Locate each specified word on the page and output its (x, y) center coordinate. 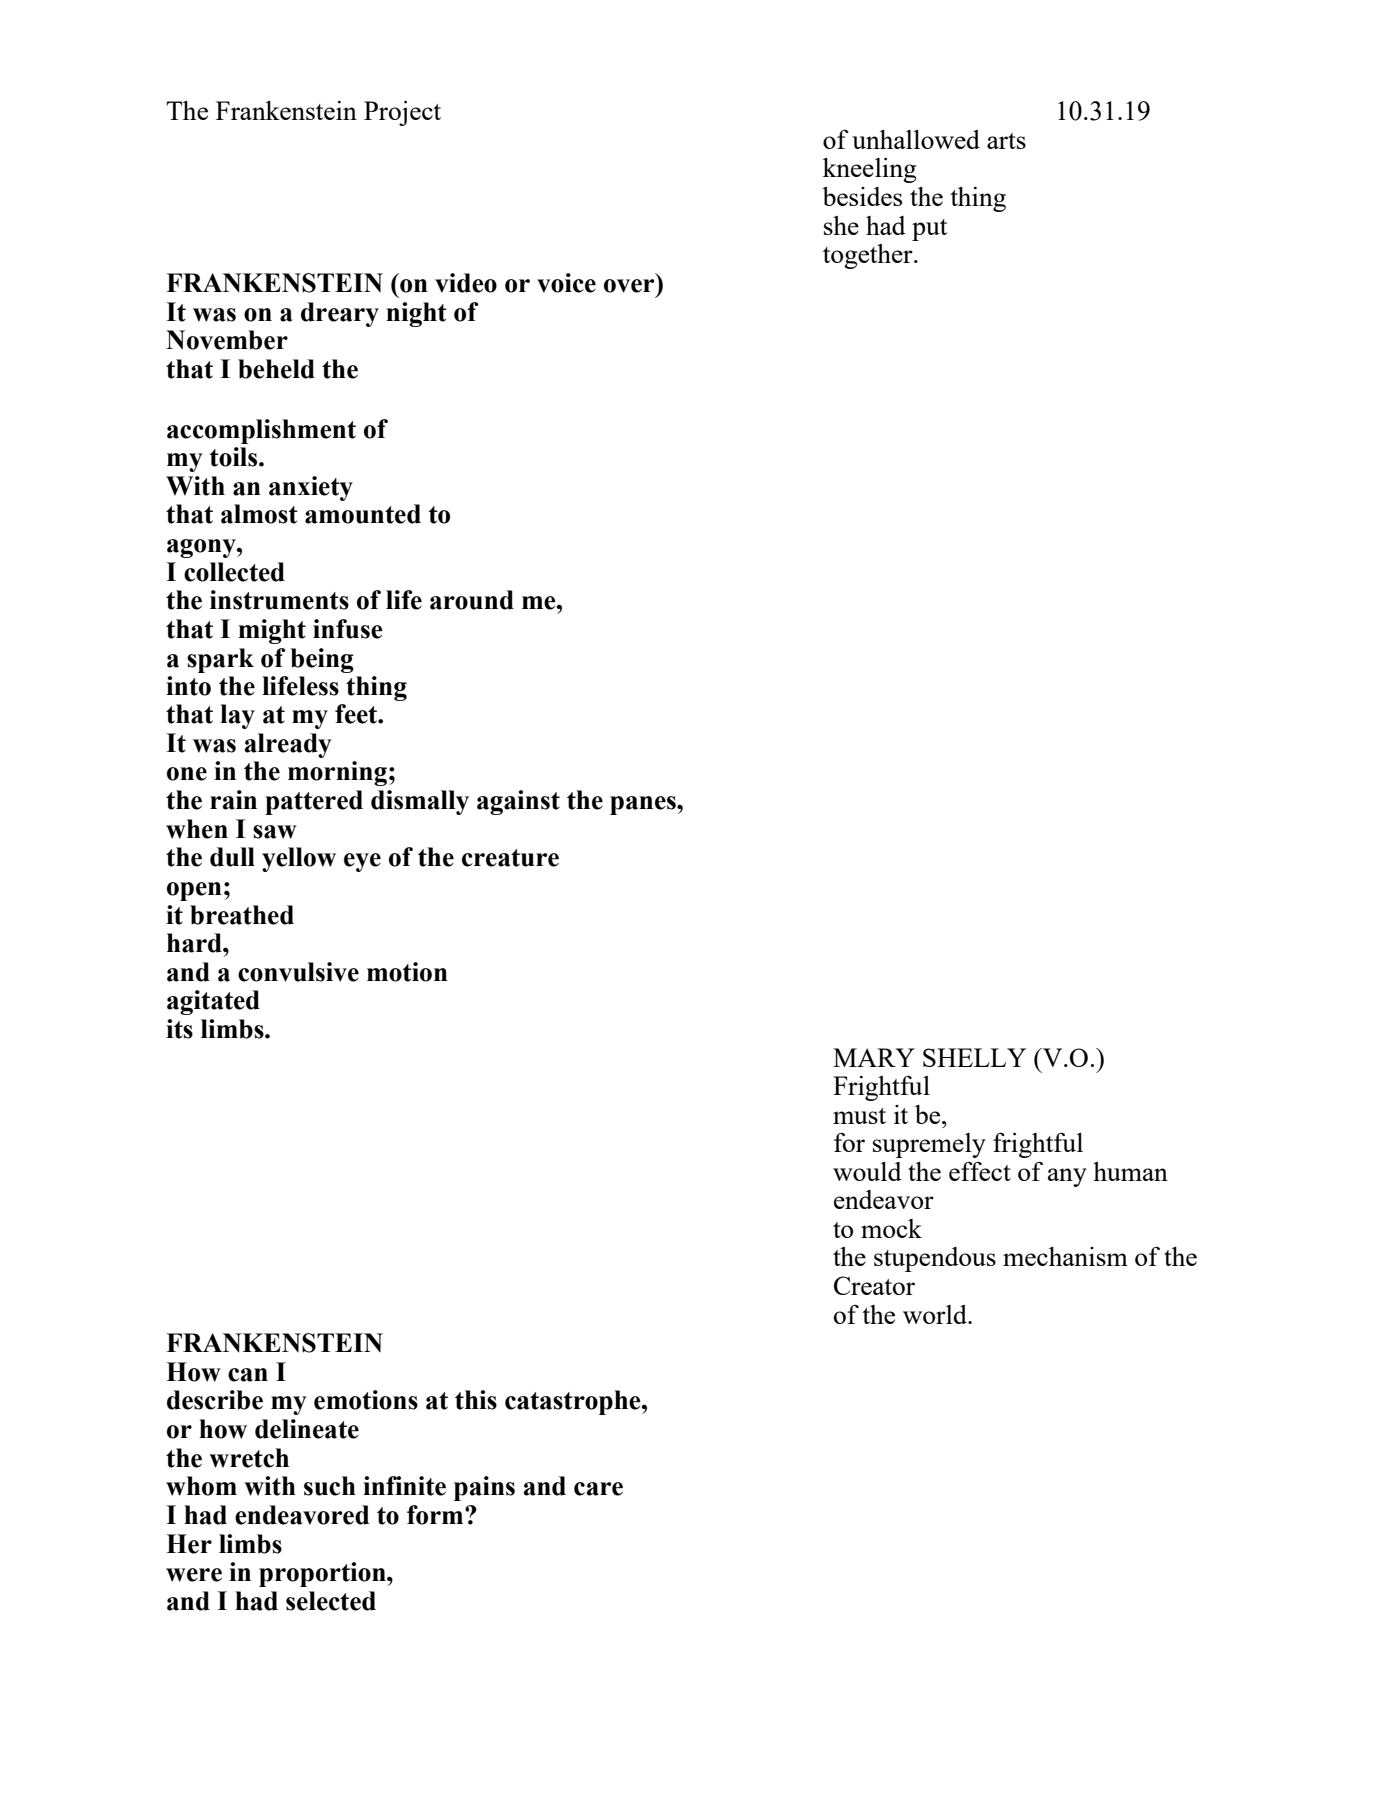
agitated (213, 1002)
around (472, 600)
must (859, 1116)
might (272, 631)
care (598, 1489)
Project (402, 113)
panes (644, 805)
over (629, 286)
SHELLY (974, 1057)
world (936, 1314)
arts (1006, 141)
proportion (323, 1574)
